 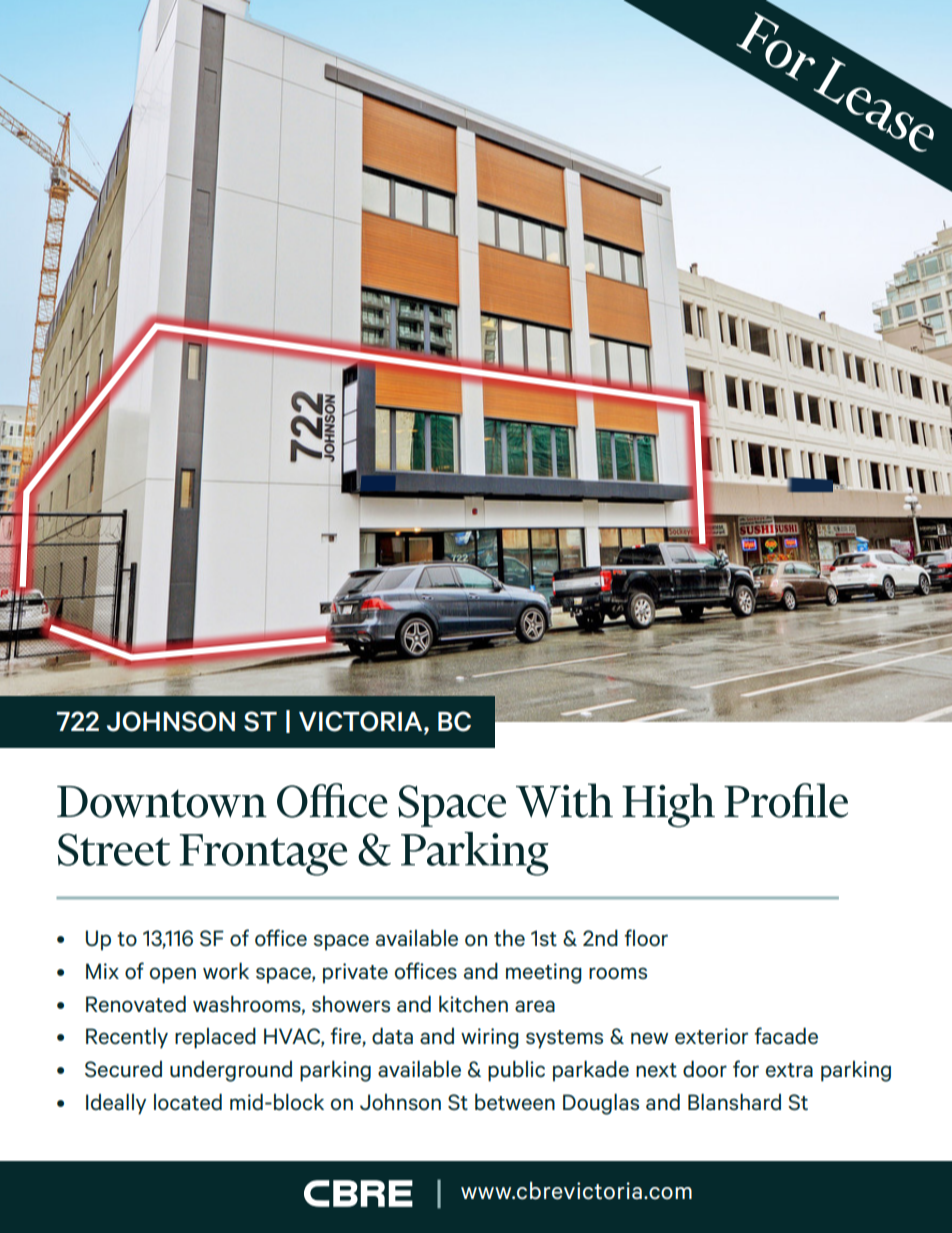 I want to click on private, so click(x=355, y=973).
